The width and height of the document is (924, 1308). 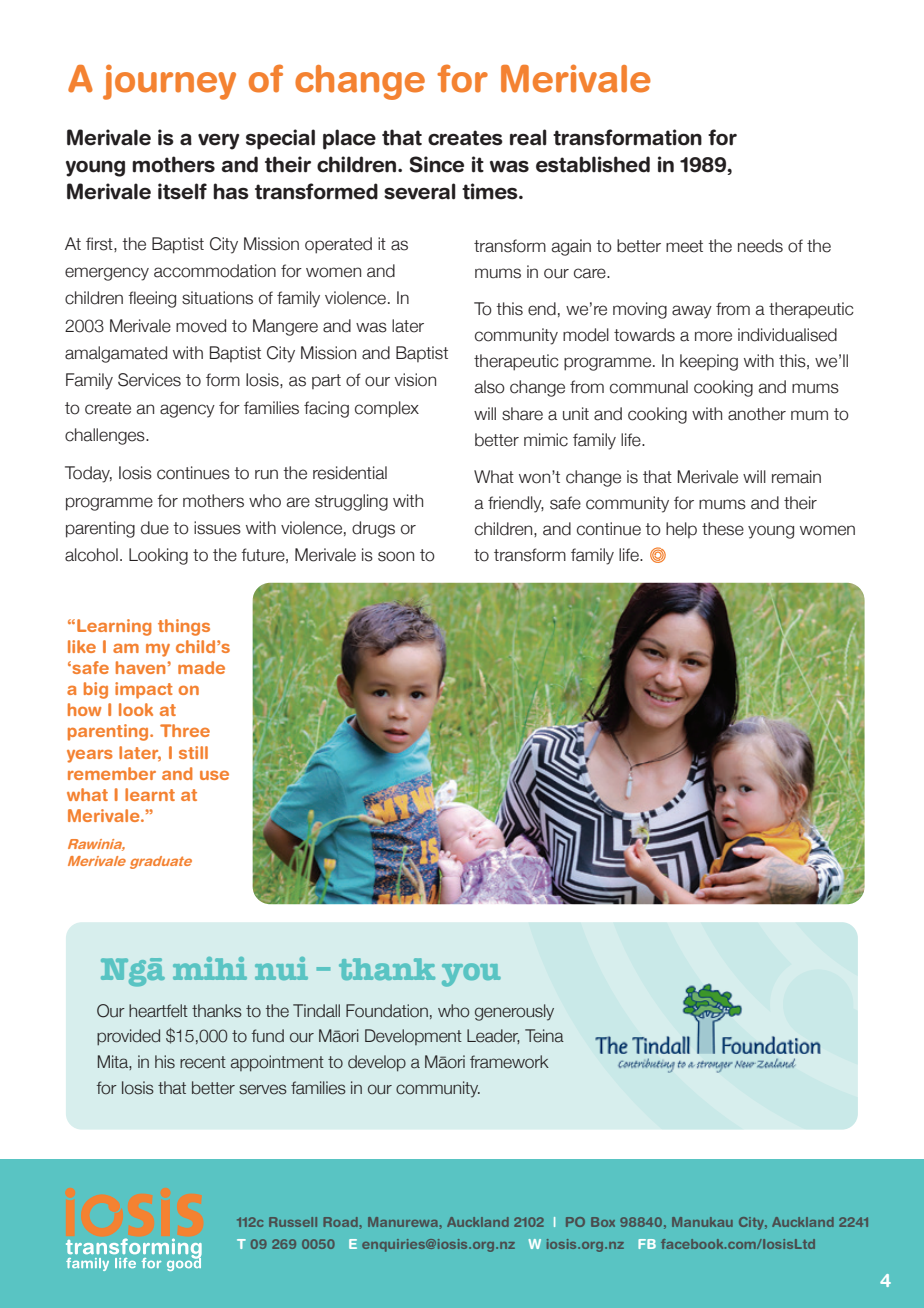 What do you see at coordinates (593, 164) in the document?
I see `established` at bounding box center [593, 164].
